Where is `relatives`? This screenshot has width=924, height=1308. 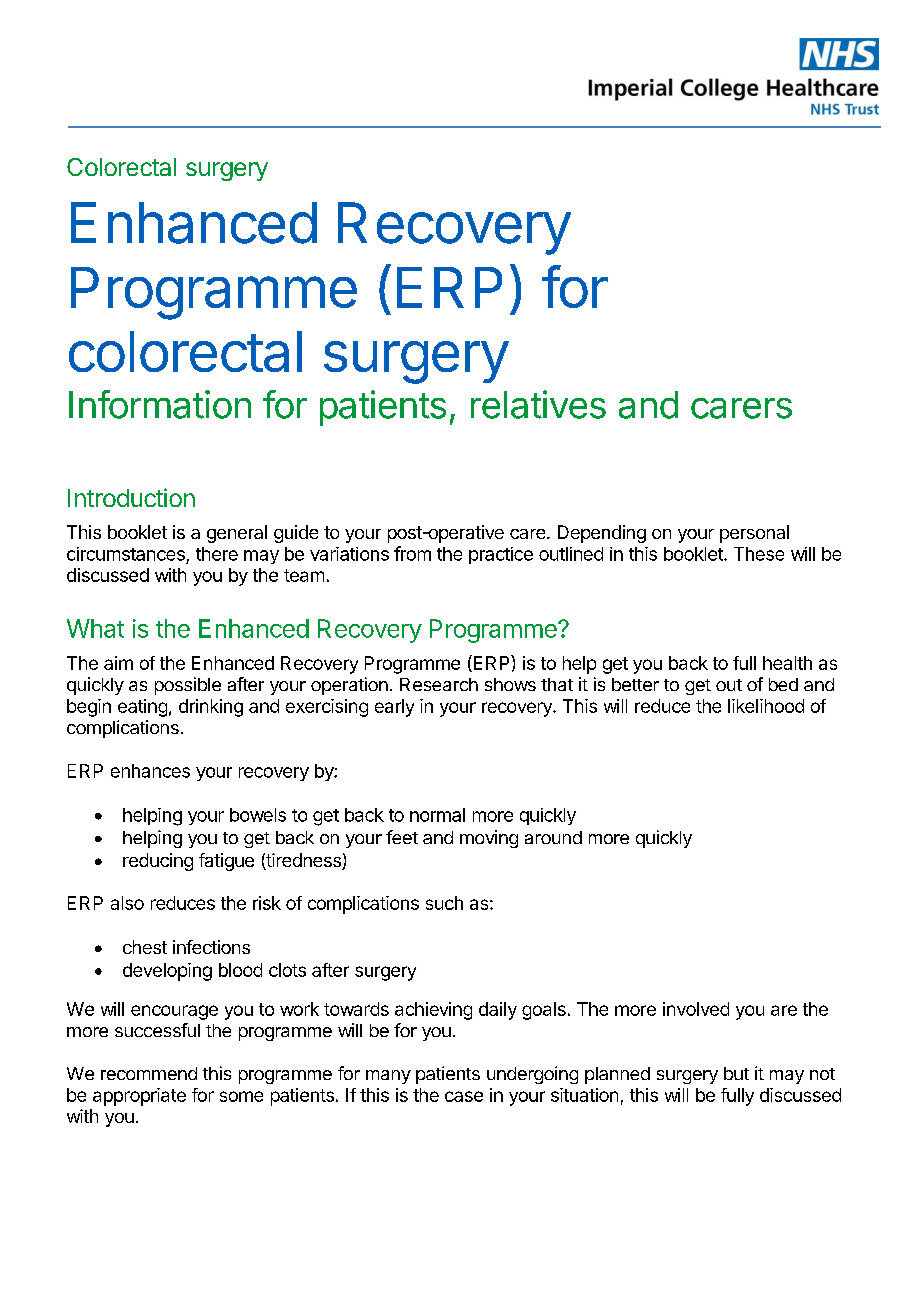
relatives is located at coordinates (538, 404).
